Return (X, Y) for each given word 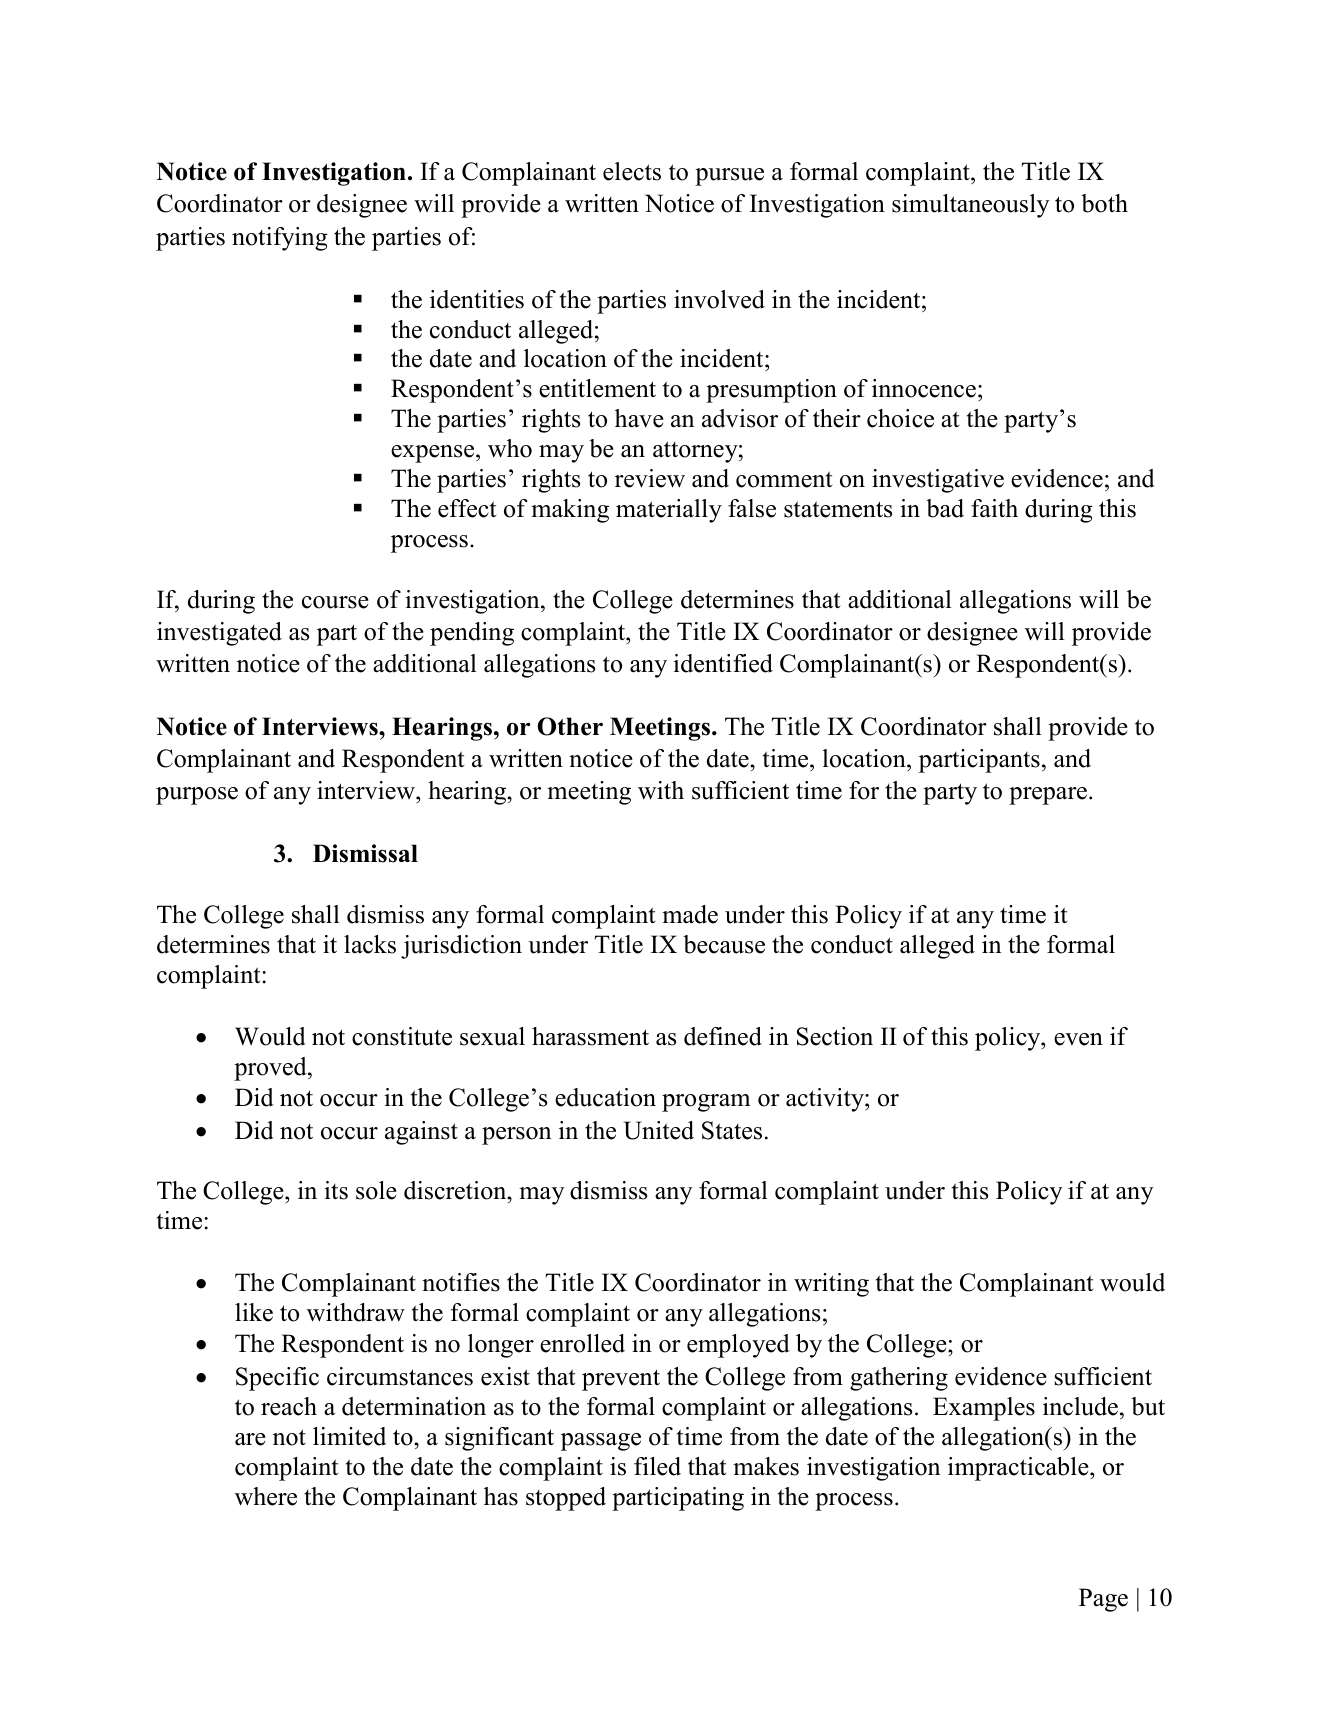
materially (669, 511)
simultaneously (971, 206)
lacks (370, 944)
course (335, 602)
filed (657, 1466)
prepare (1049, 796)
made (690, 914)
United (659, 1130)
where (266, 1496)
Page (1103, 1600)
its (336, 1190)
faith (994, 508)
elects (632, 171)
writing (831, 1285)
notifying (280, 239)
